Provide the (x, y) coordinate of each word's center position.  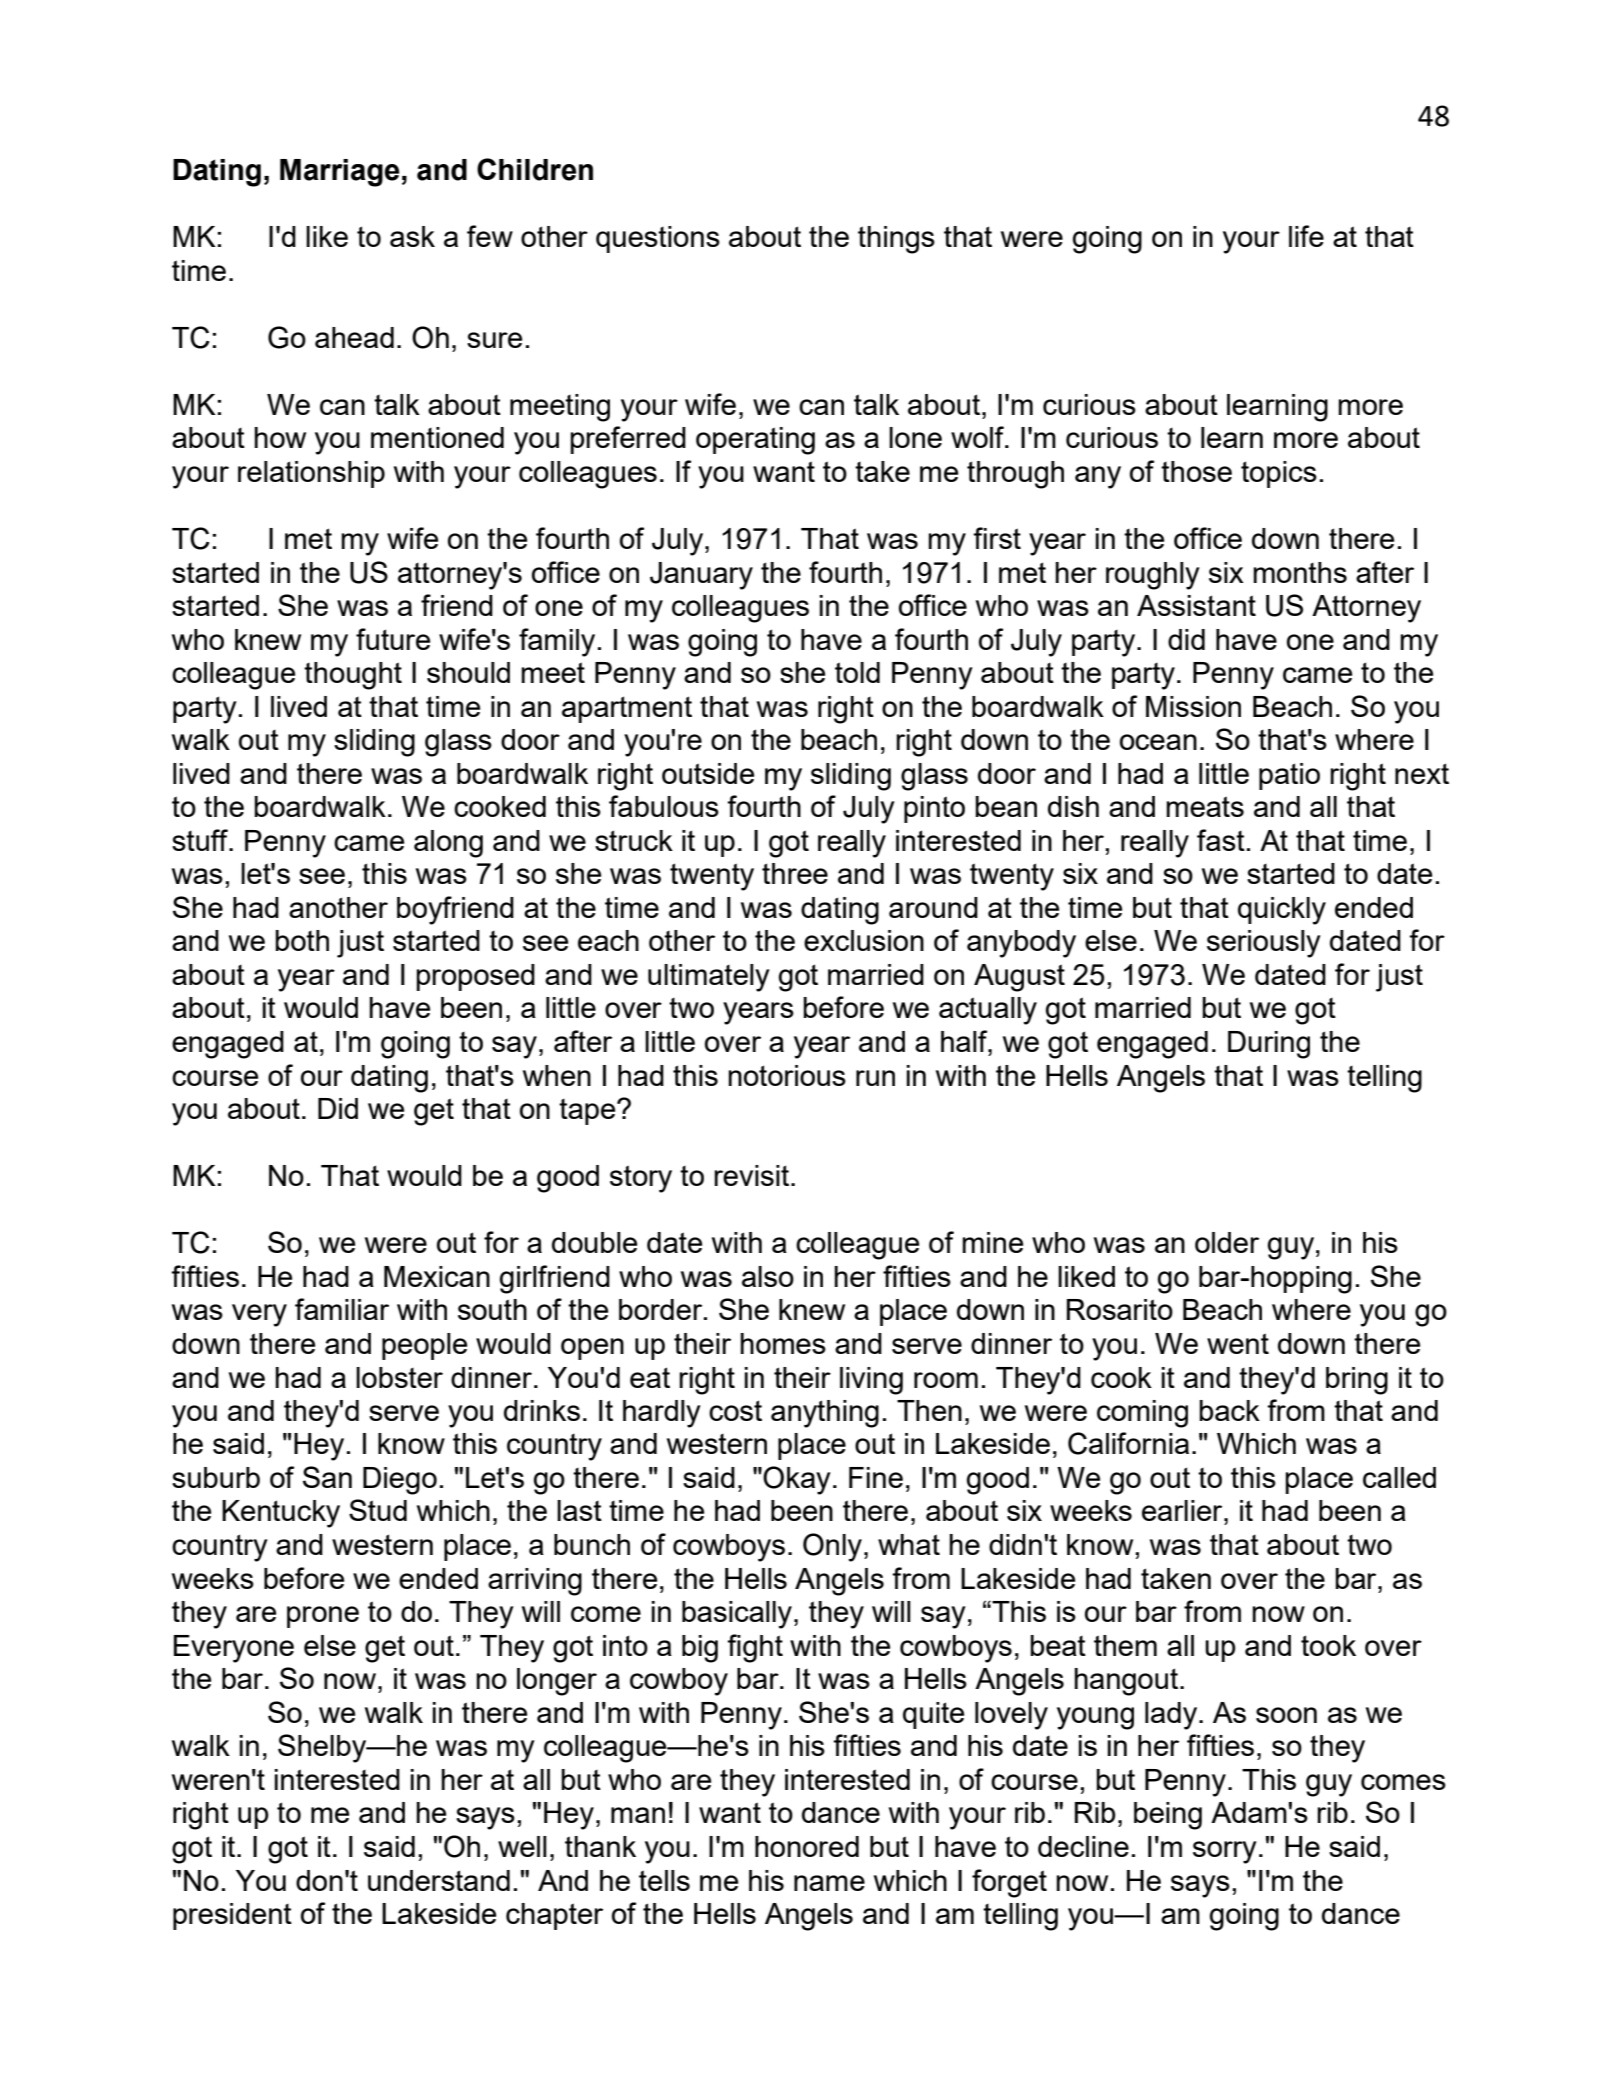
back (1229, 1410)
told (857, 672)
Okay (797, 1480)
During (1269, 1045)
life (1306, 236)
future (393, 639)
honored (807, 1846)
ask (412, 236)
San (327, 1477)
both (302, 940)
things (896, 240)
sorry (1225, 1852)
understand (439, 1880)
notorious (787, 1075)
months (1300, 572)
